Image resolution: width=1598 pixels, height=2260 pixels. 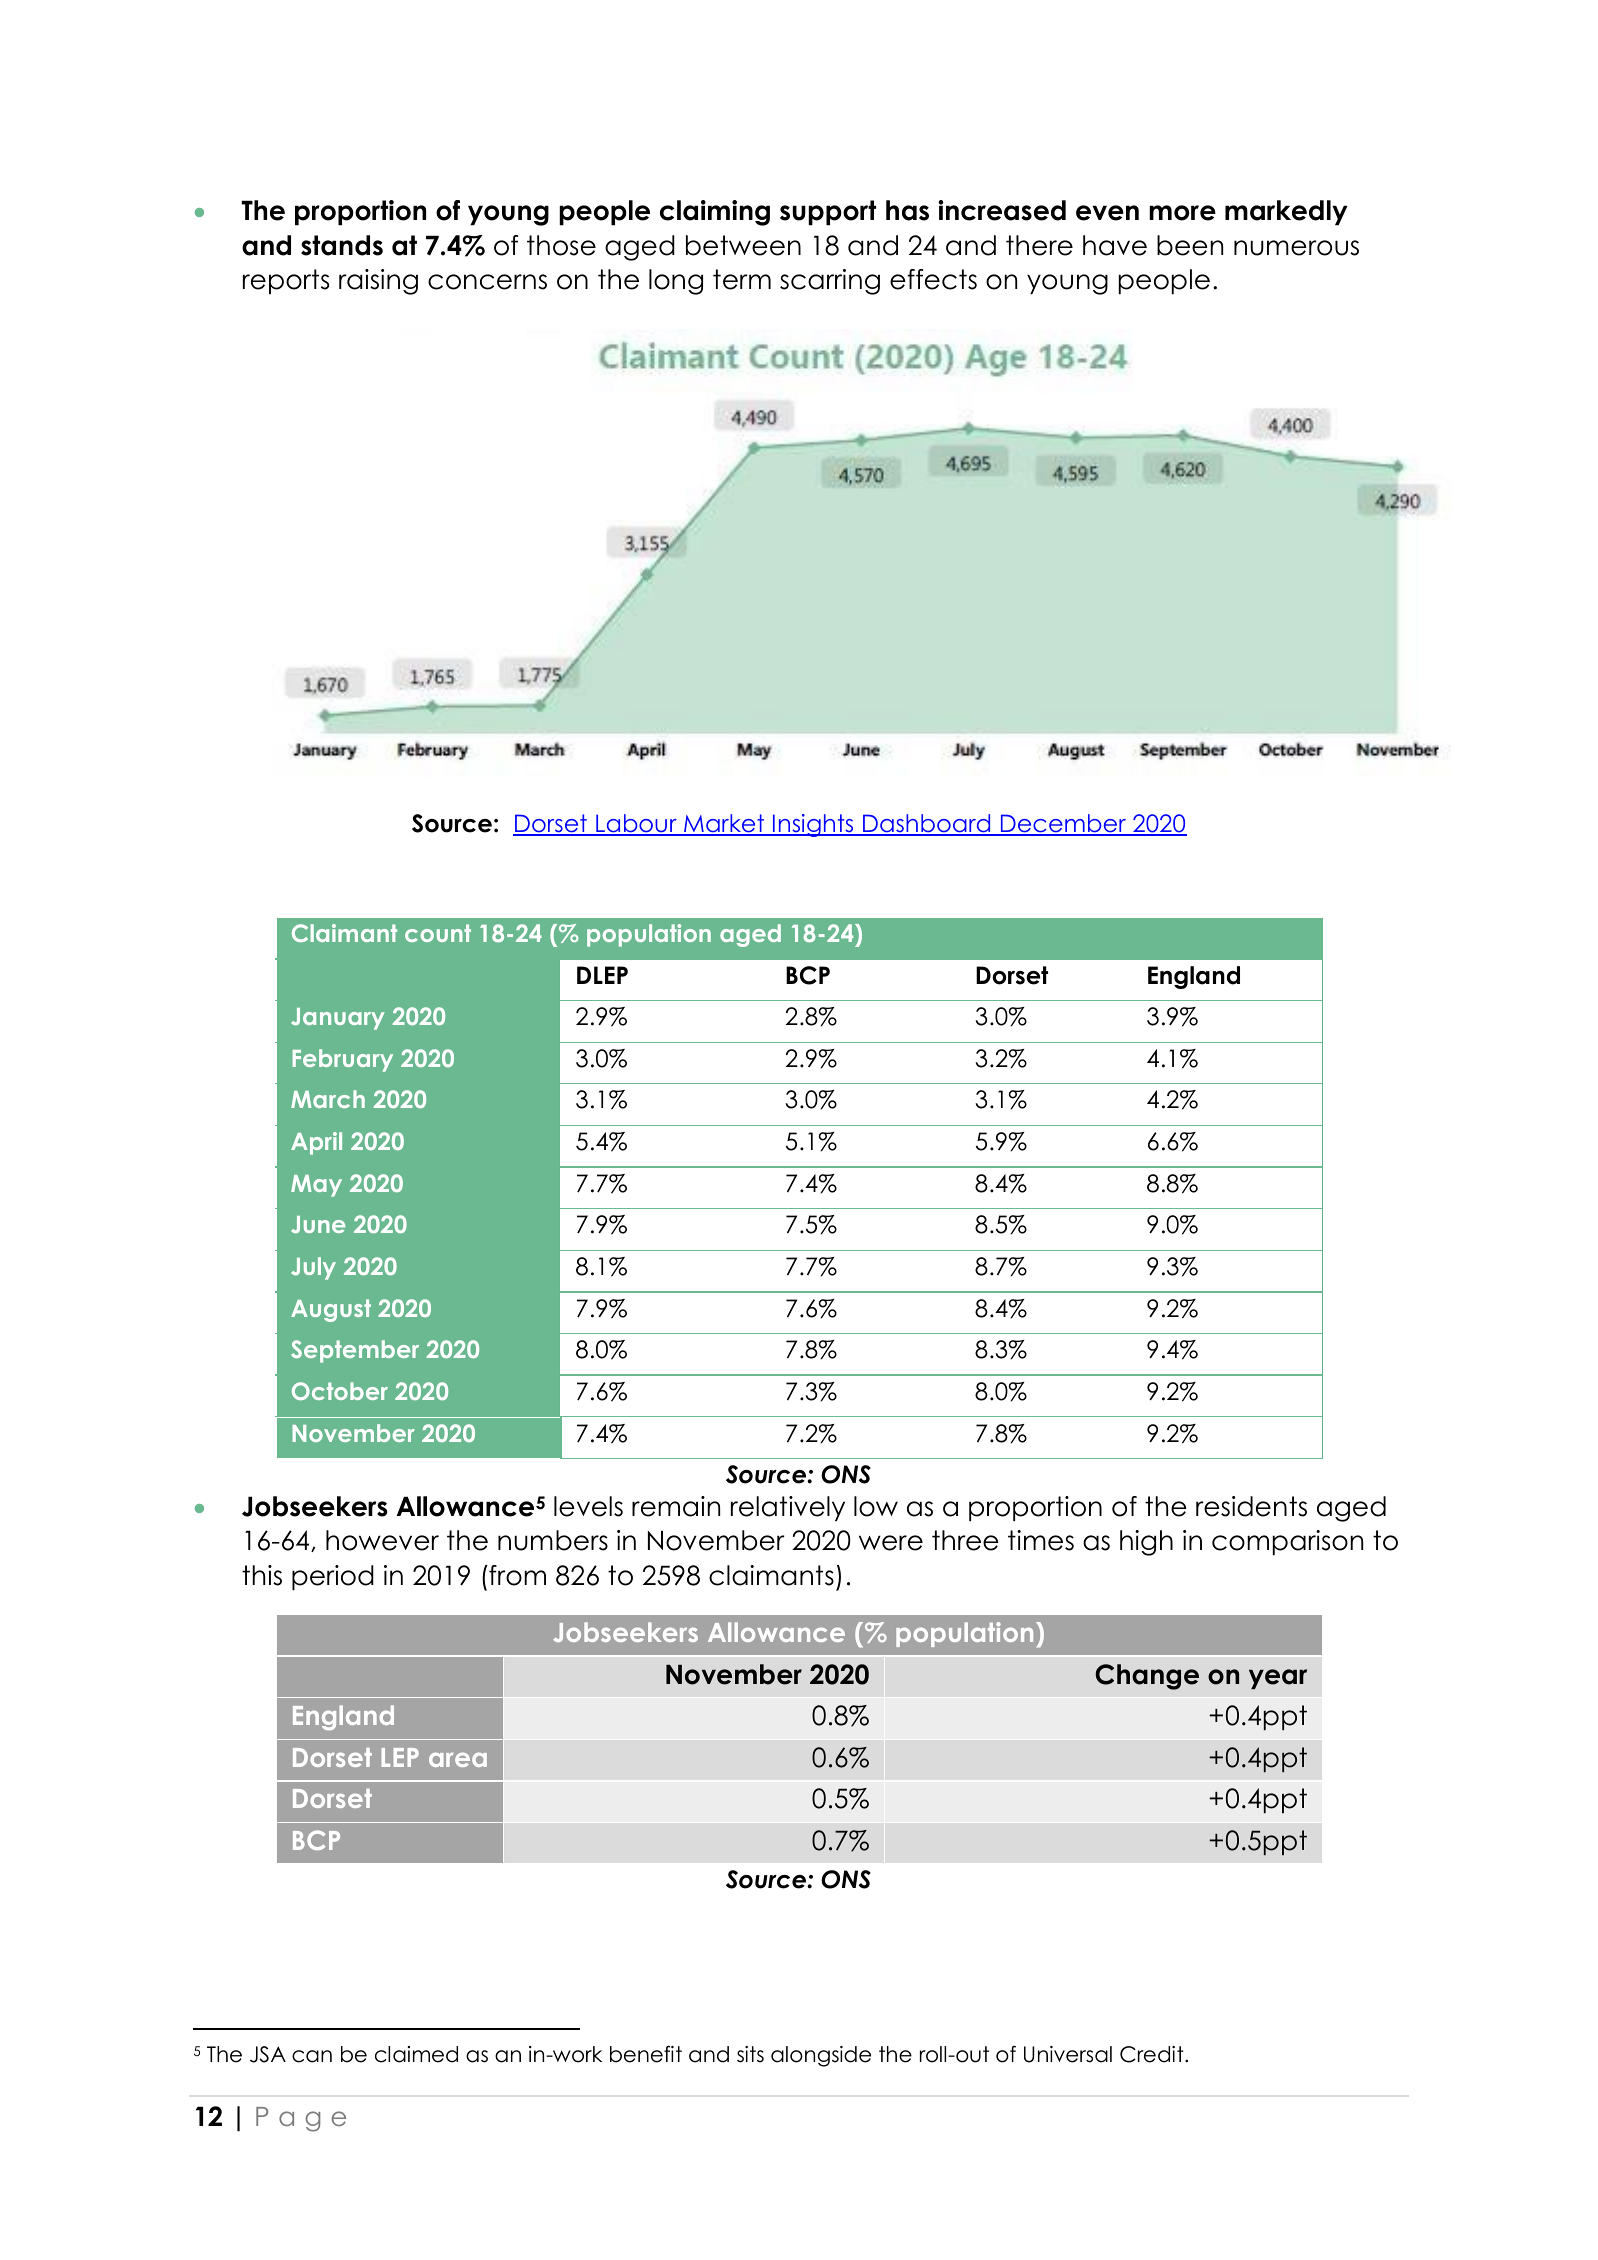 What do you see at coordinates (416, 2054) in the screenshot?
I see `claimed` at bounding box center [416, 2054].
